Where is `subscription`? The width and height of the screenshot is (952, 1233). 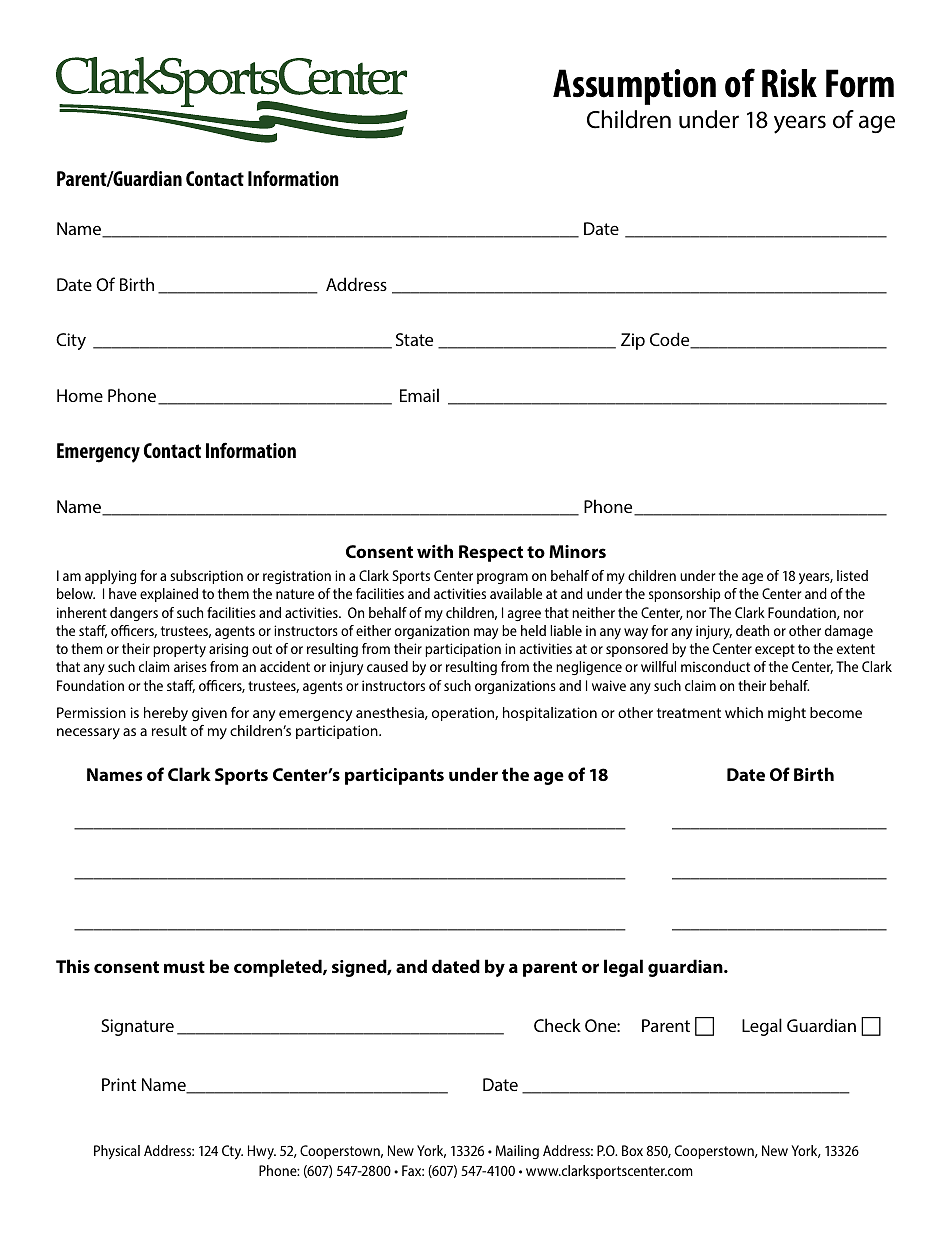 subscription is located at coordinates (206, 577).
